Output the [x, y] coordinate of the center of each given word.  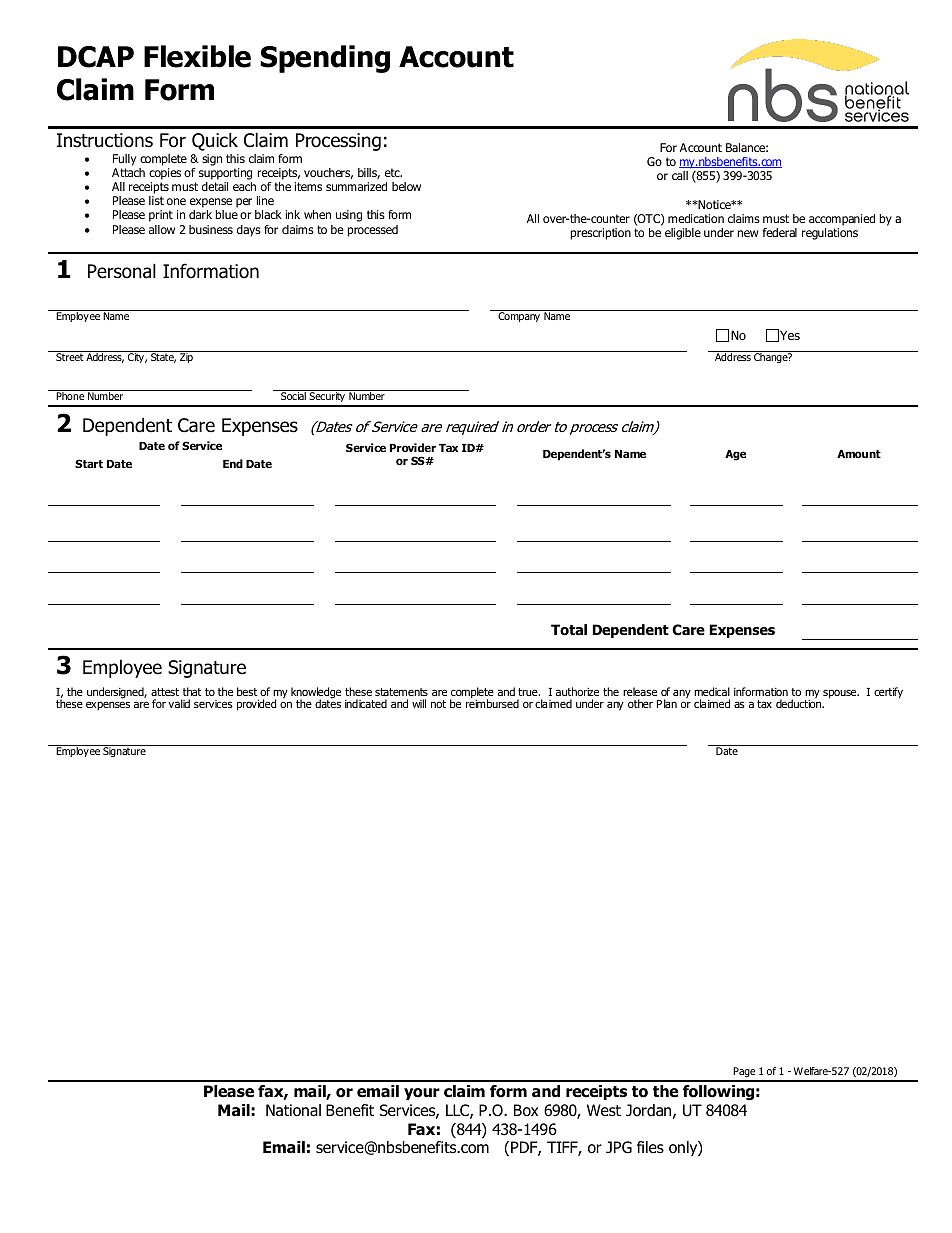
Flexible [197, 56]
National [293, 1110]
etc [393, 172]
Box [526, 1110]
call [680, 175]
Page [744, 1074]
